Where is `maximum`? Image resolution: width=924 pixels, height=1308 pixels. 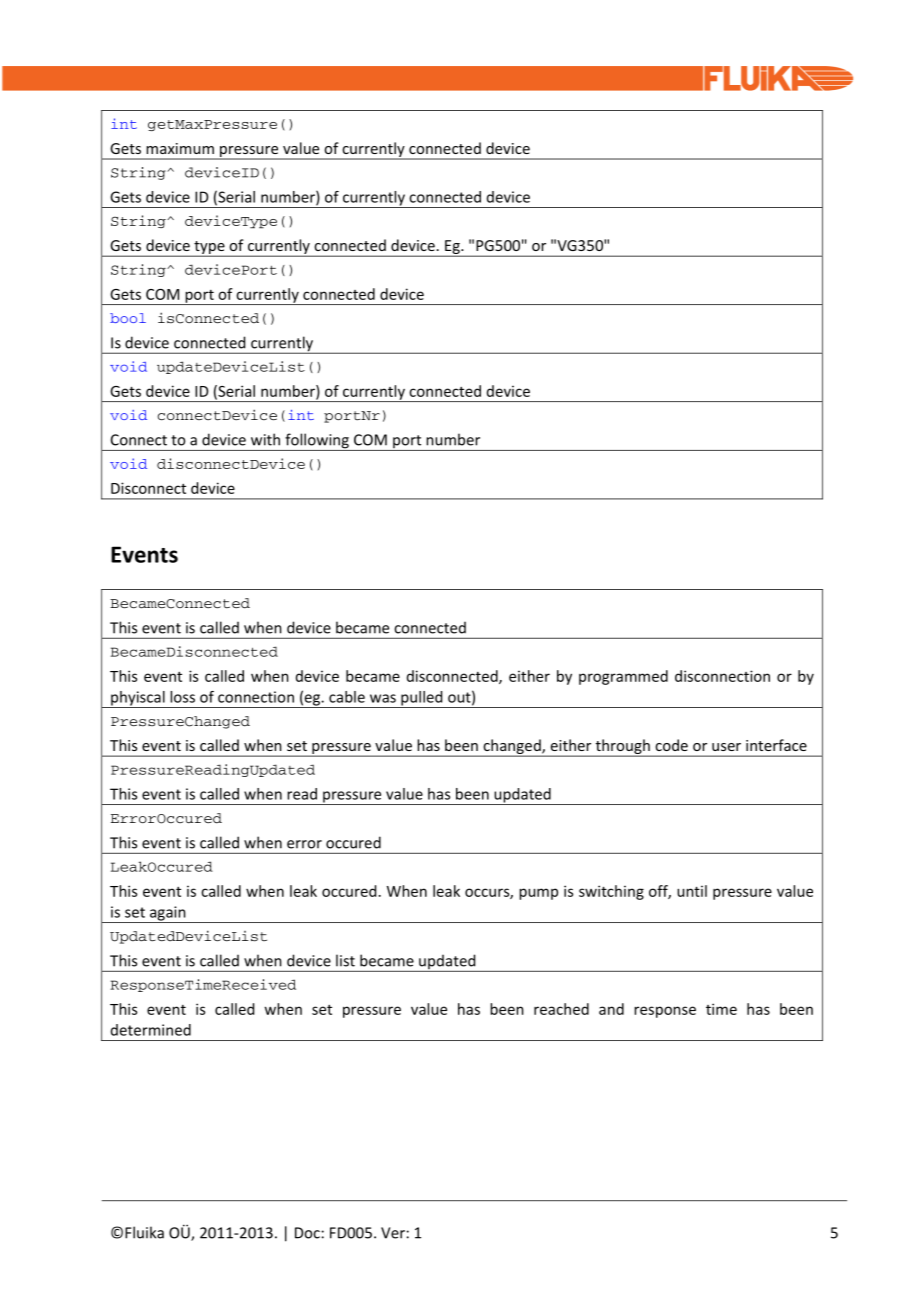 maximum is located at coordinates (180, 148).
